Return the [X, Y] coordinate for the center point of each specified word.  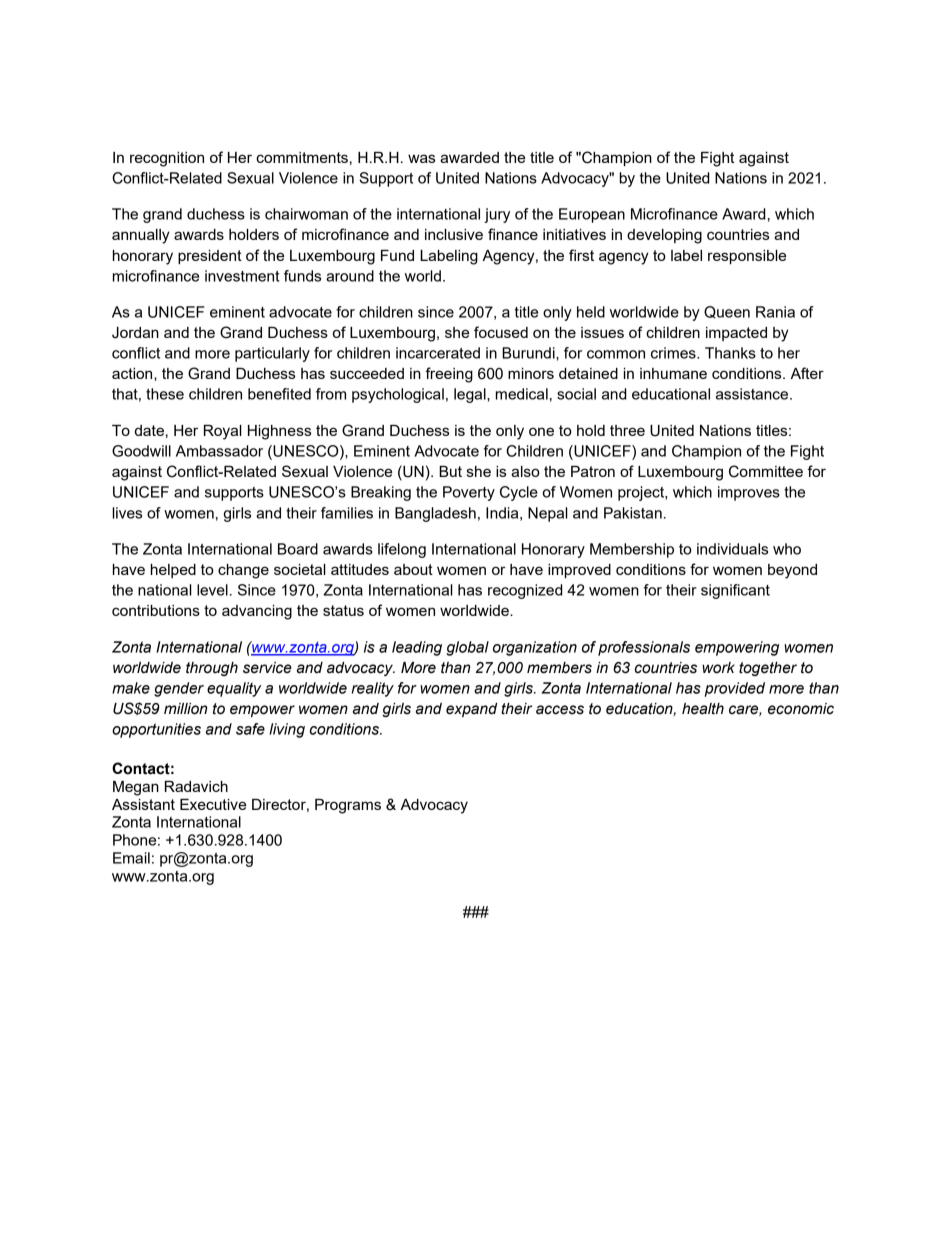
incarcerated [438, 353]
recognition [167, 159]
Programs [348, 806]
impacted [736, 334]
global [467, 648]
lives [127, 513]
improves [749, 493]
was [421, 158]
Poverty [469, 493]
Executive [213, 804]
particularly [272, 354]
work [718, 668]
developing [664, 236]
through [212, 669]
